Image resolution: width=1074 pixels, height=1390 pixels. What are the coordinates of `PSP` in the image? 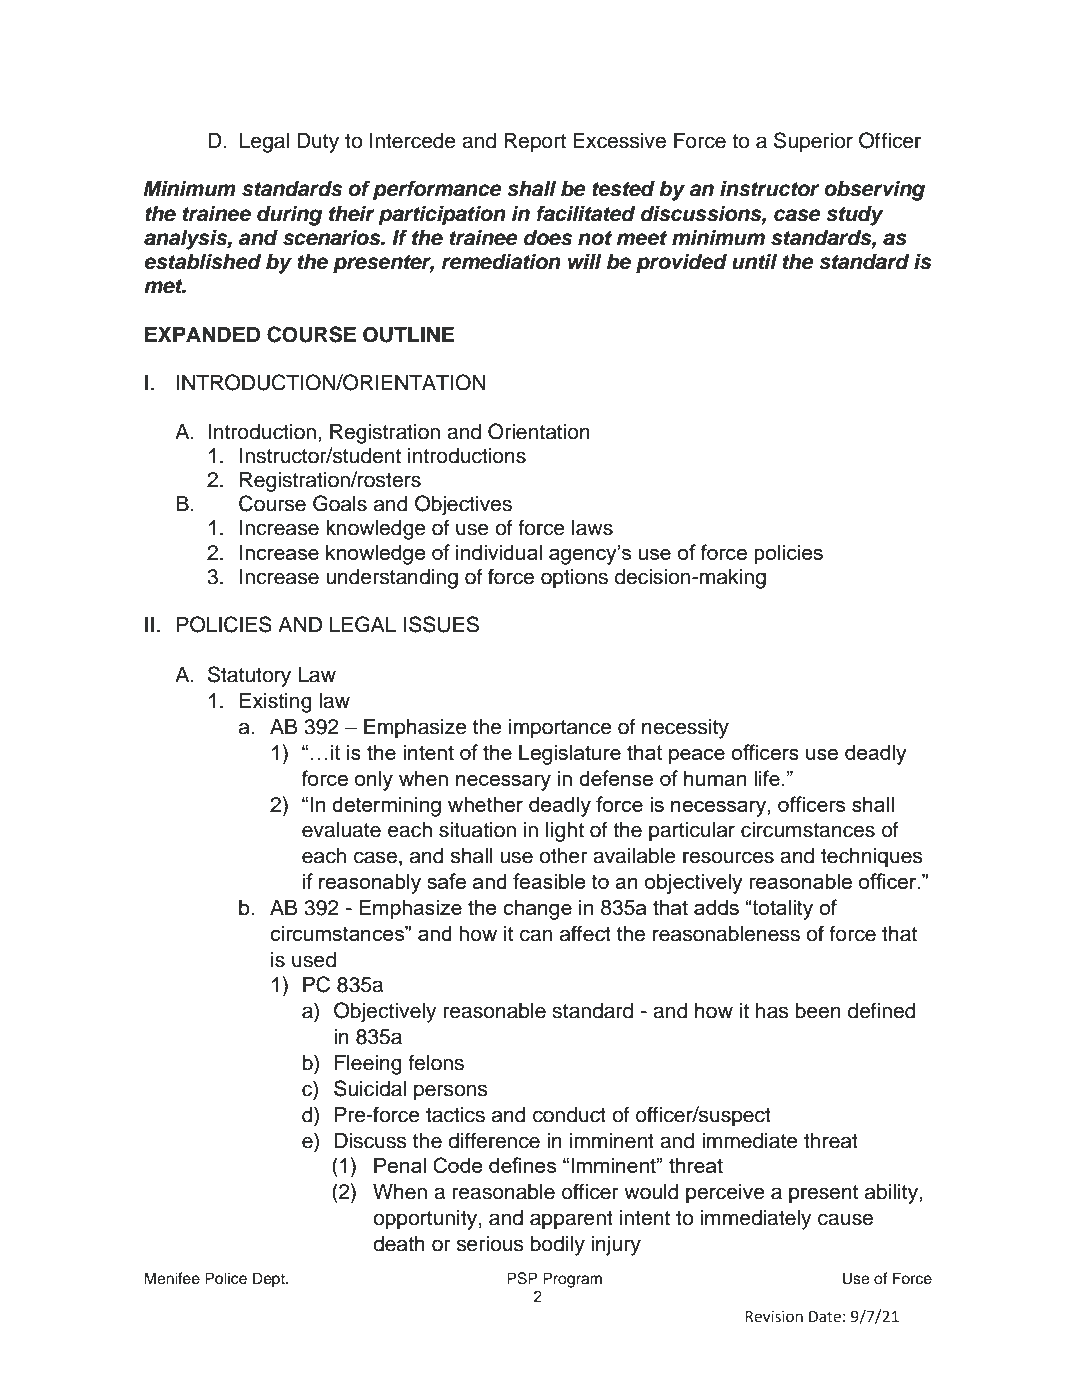 It's located at (522, 1278).
